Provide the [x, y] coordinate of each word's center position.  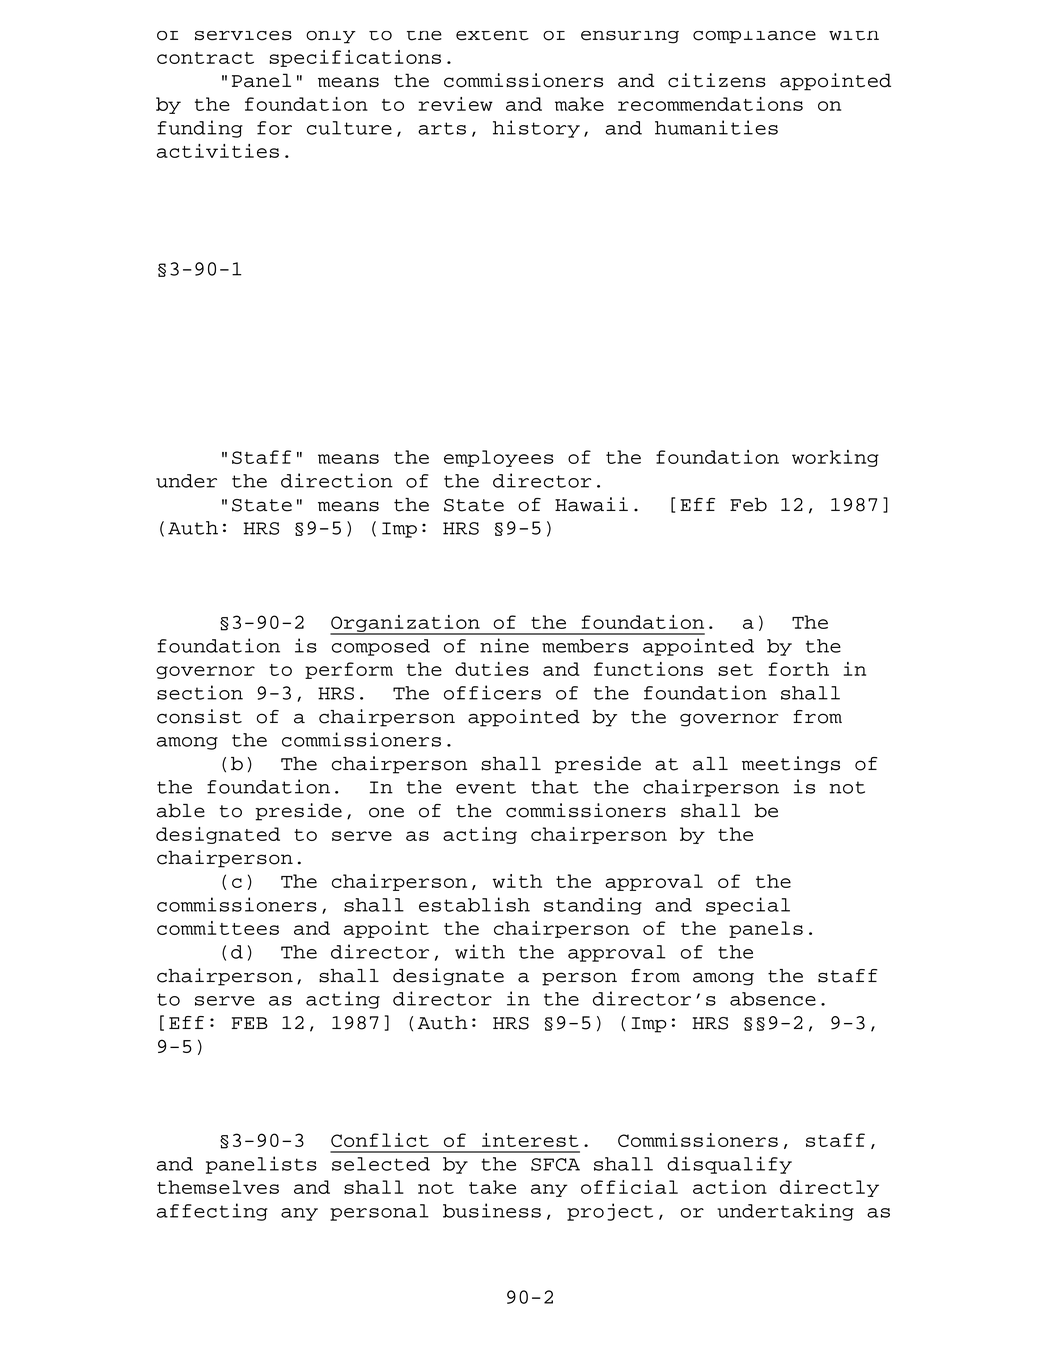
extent [492, 36]
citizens [717, 80]
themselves [218, 1187]
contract [205, 58]
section [200, 692]
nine [504, 645]
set [735, 670]
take [492, 1187]
